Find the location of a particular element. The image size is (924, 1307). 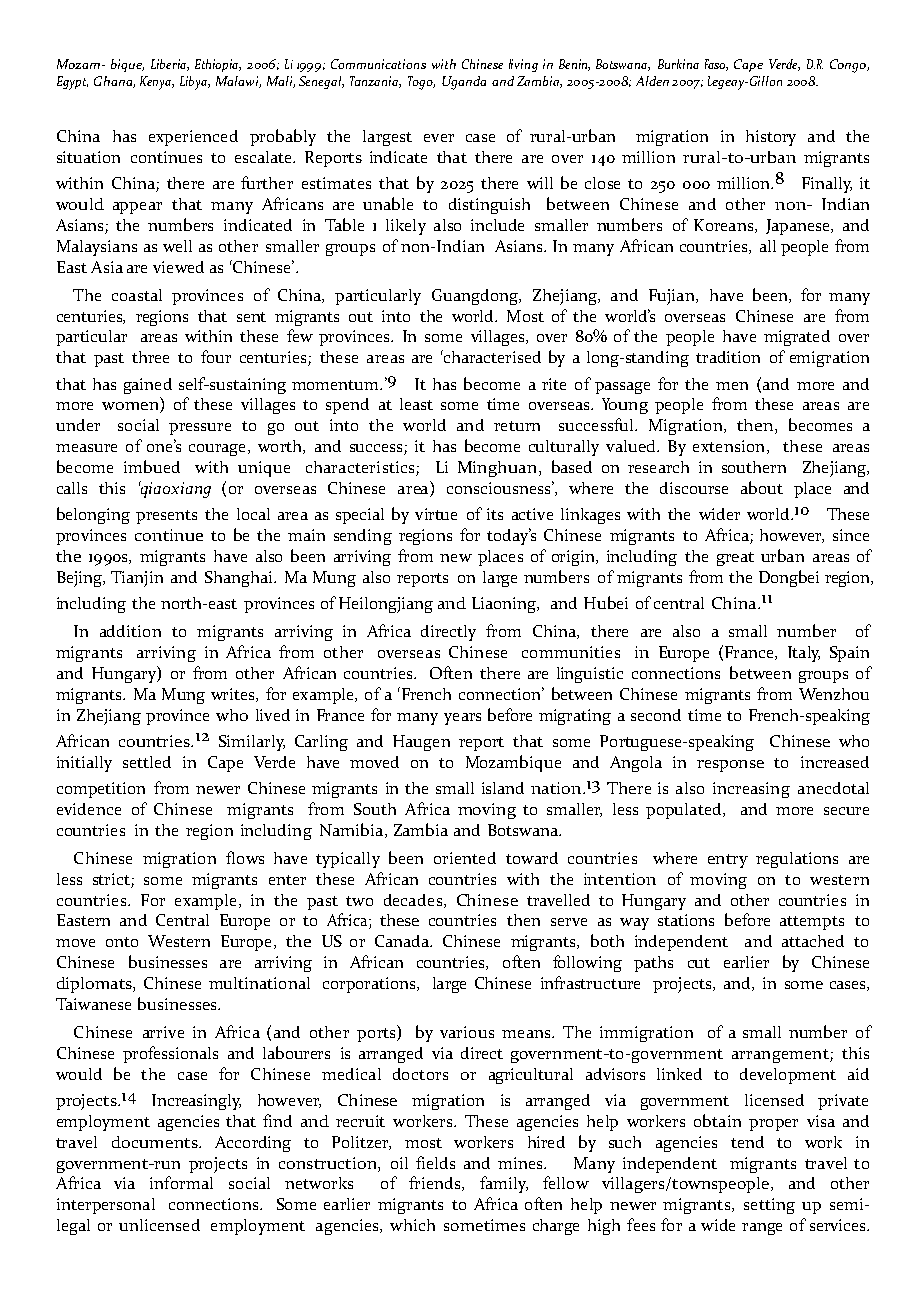

friends is located at coordinates (436, 1183).
